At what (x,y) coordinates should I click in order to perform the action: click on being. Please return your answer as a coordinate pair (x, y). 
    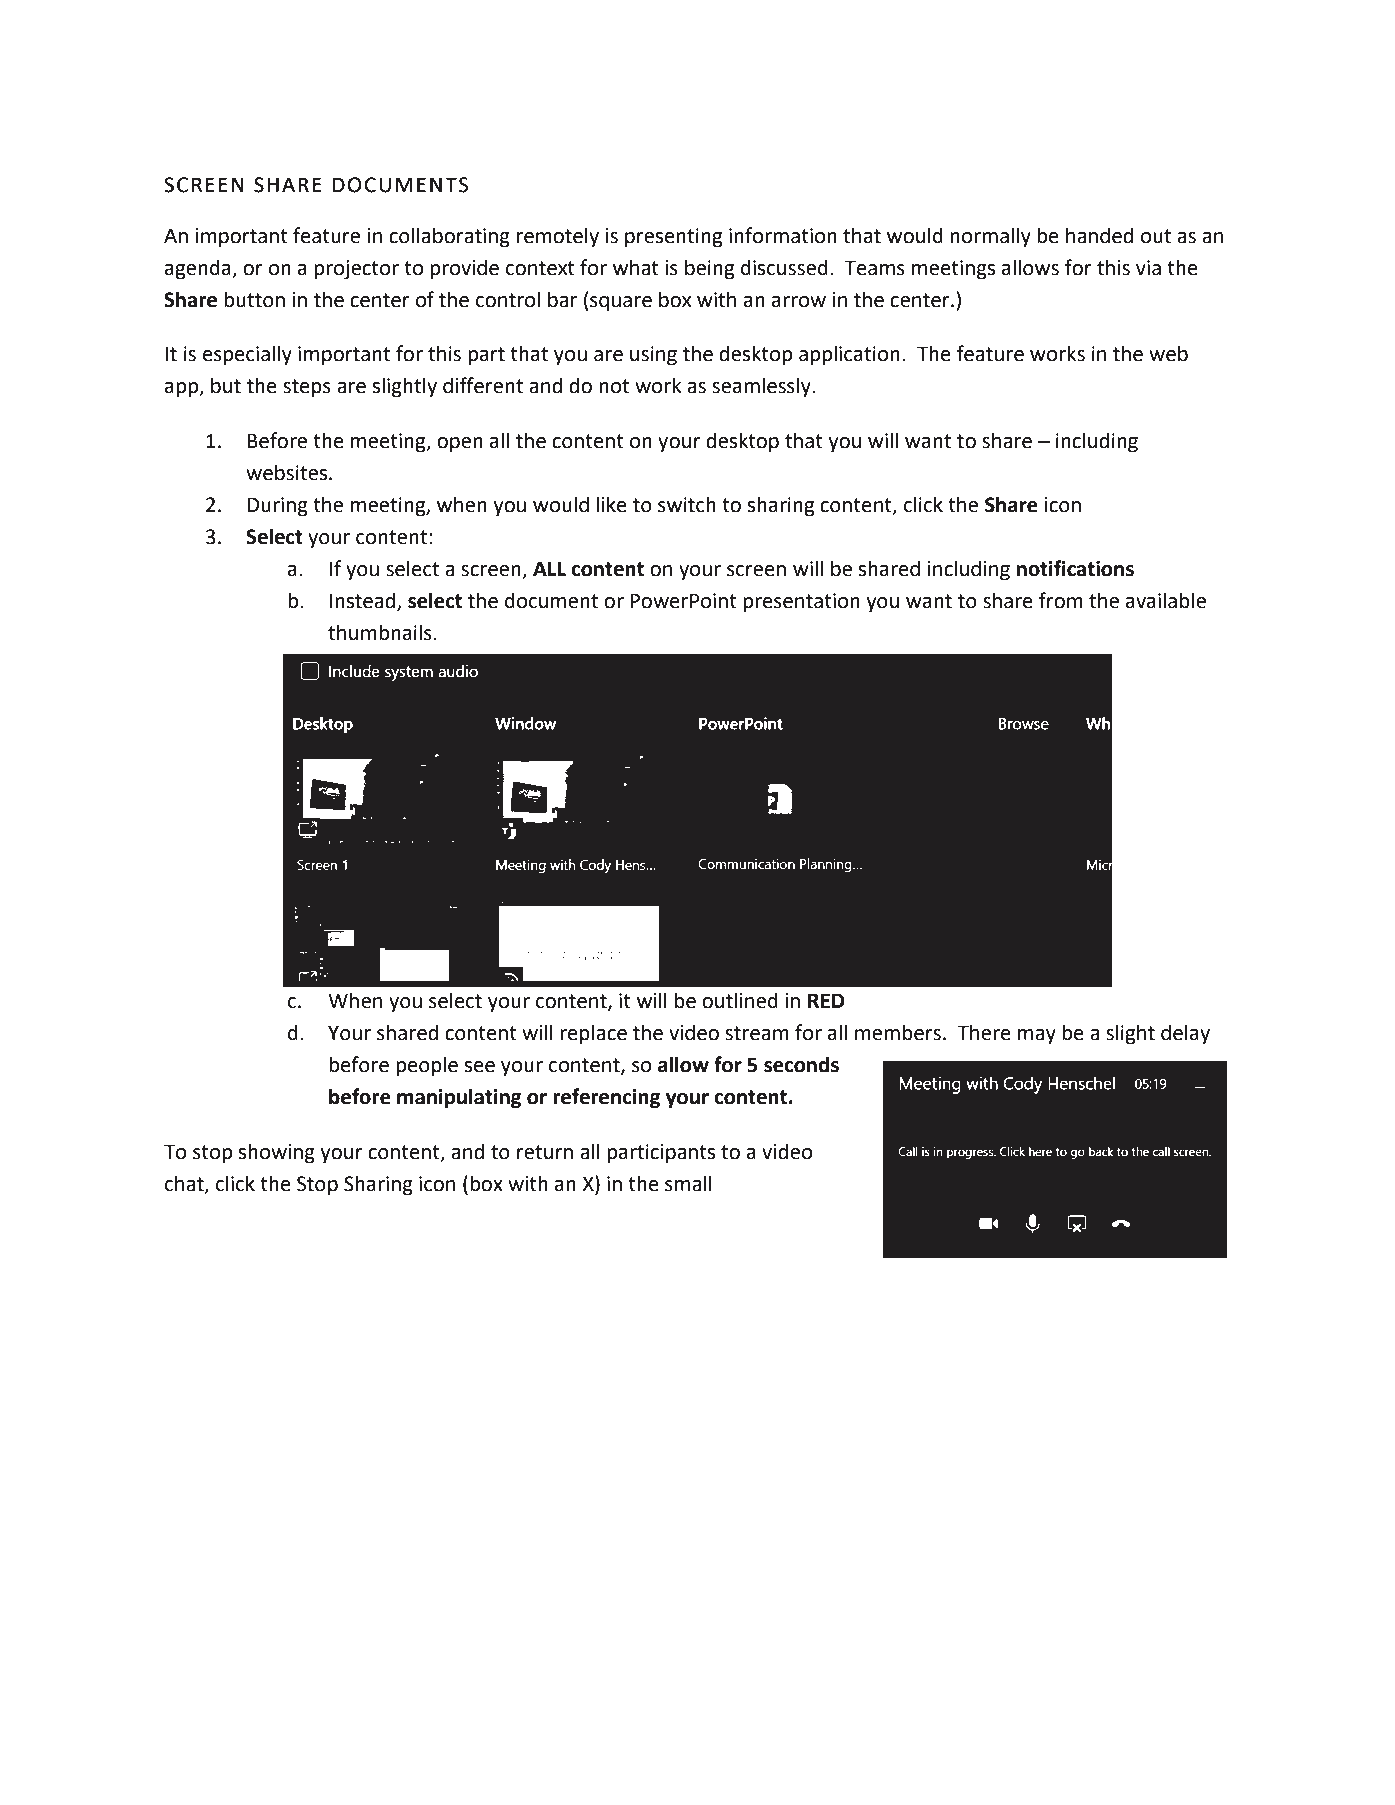
    Looking at the image, I should click on (709, 269).
